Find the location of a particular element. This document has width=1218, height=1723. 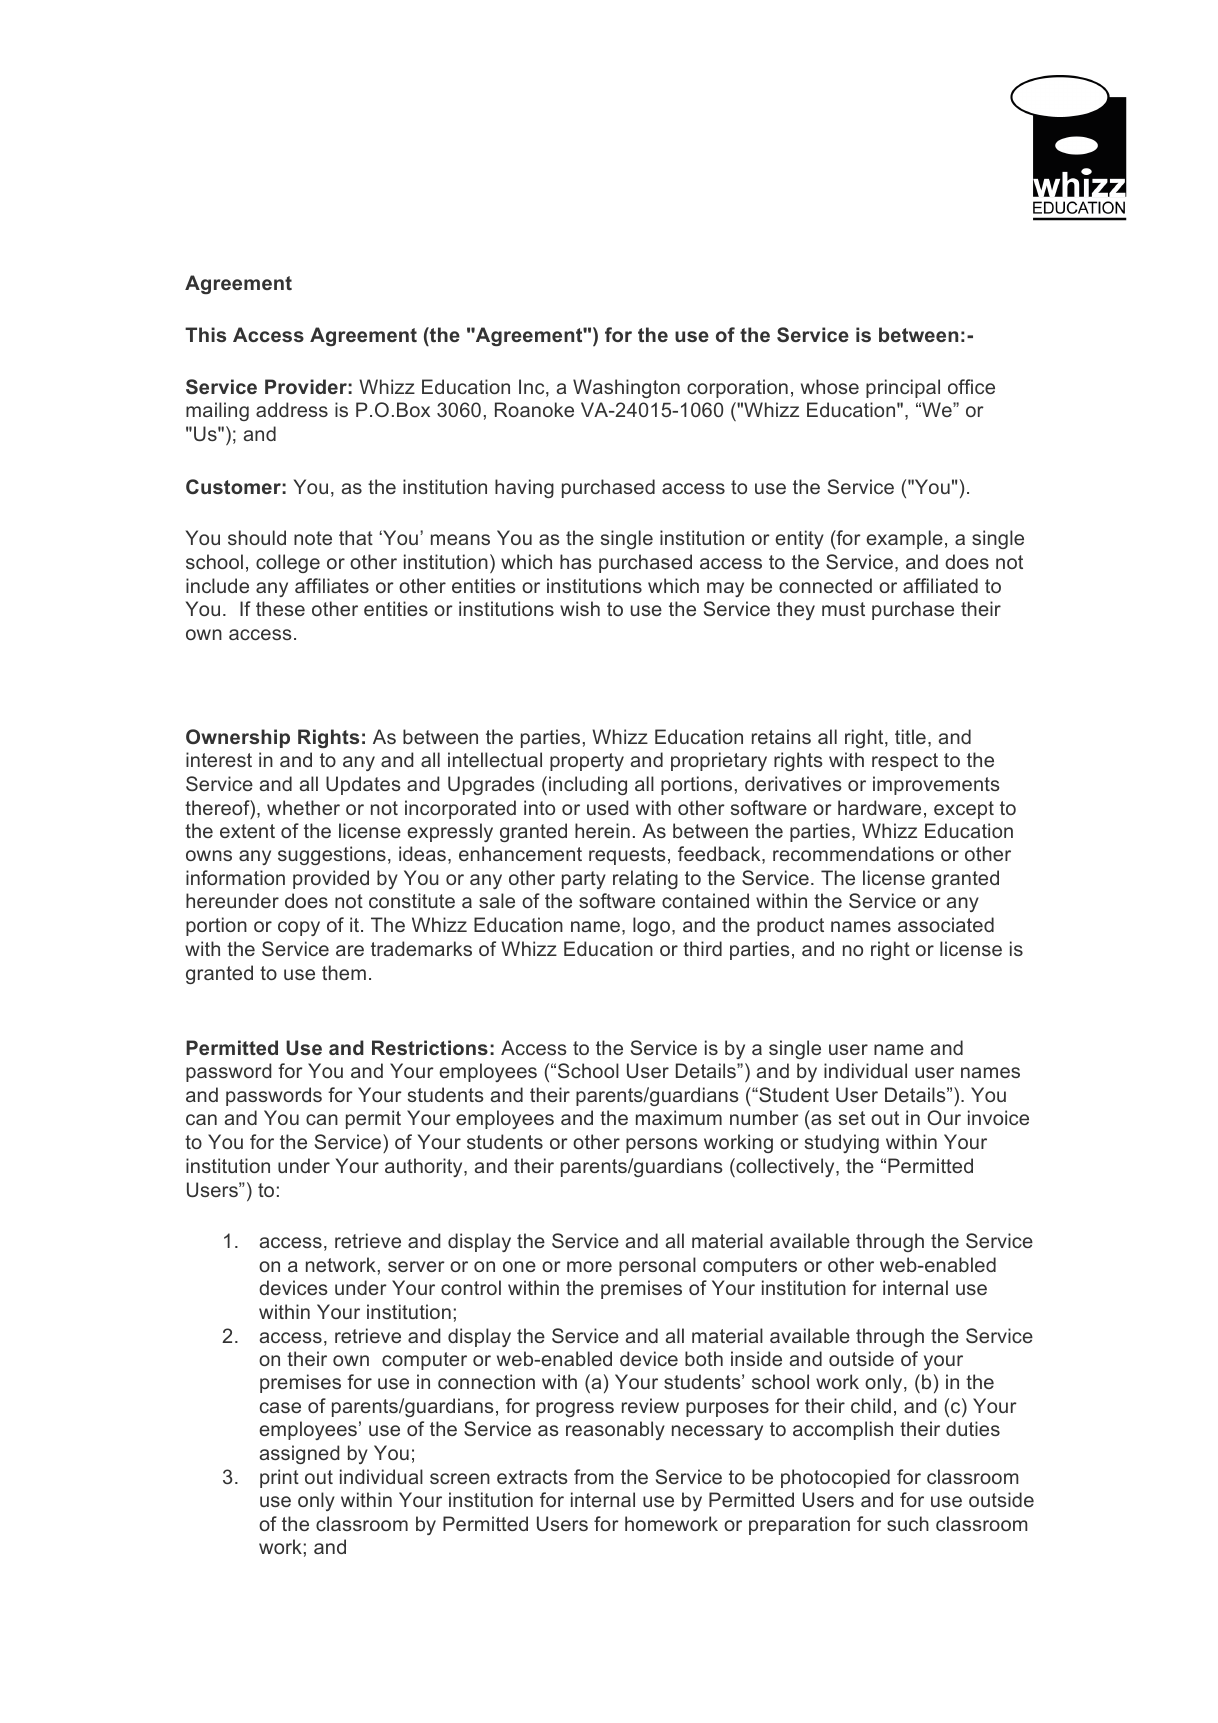

principal is located at coordinates (903, 388).
